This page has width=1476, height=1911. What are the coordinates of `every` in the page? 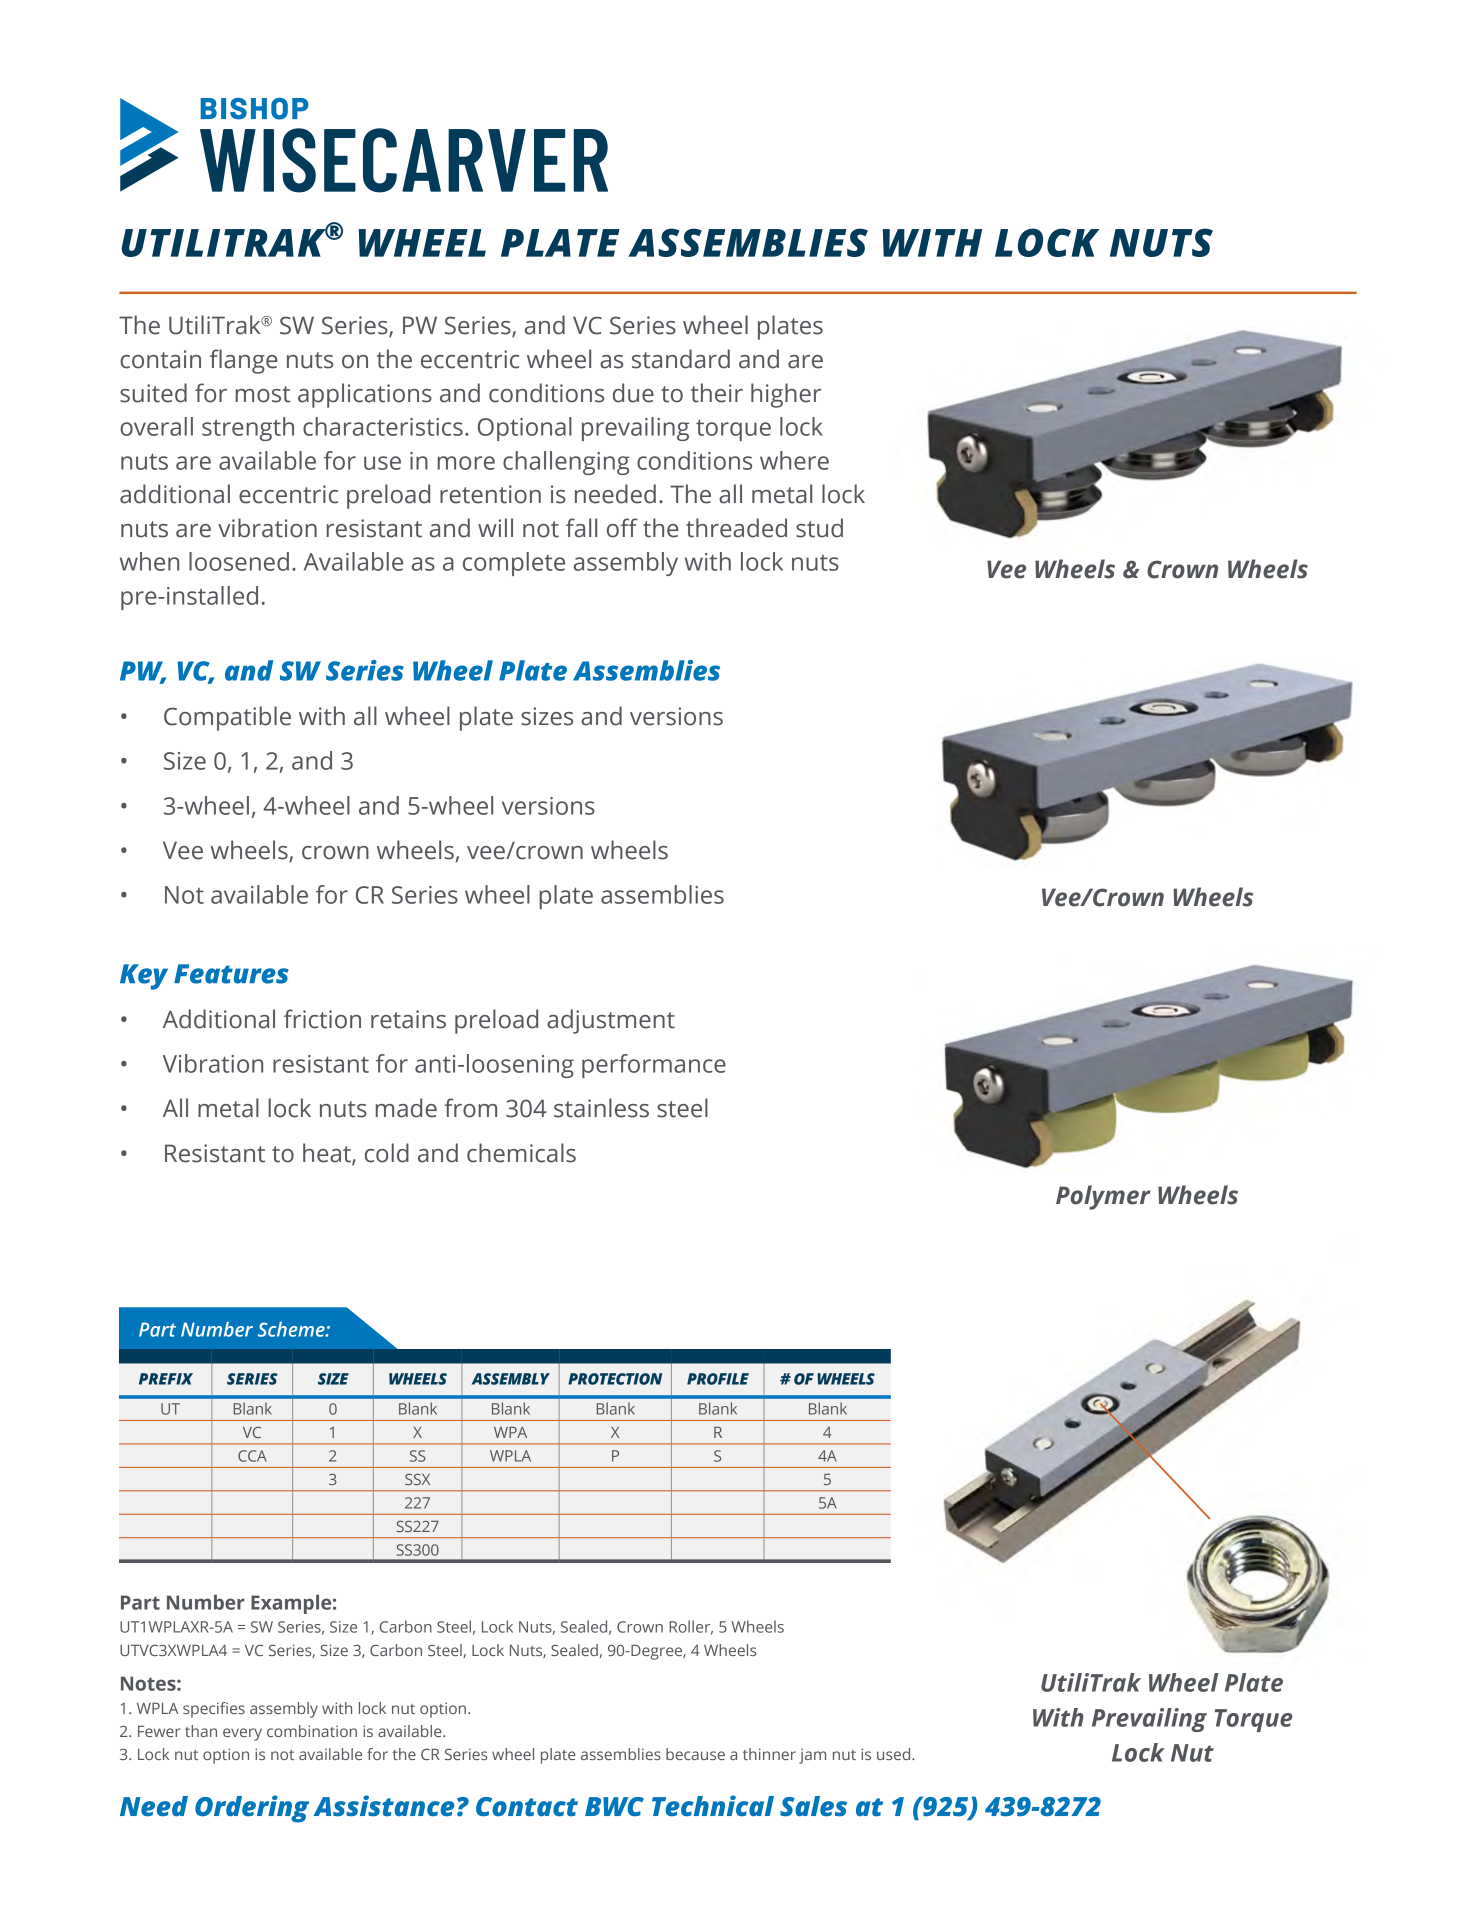 It's located at (242, 1734).
